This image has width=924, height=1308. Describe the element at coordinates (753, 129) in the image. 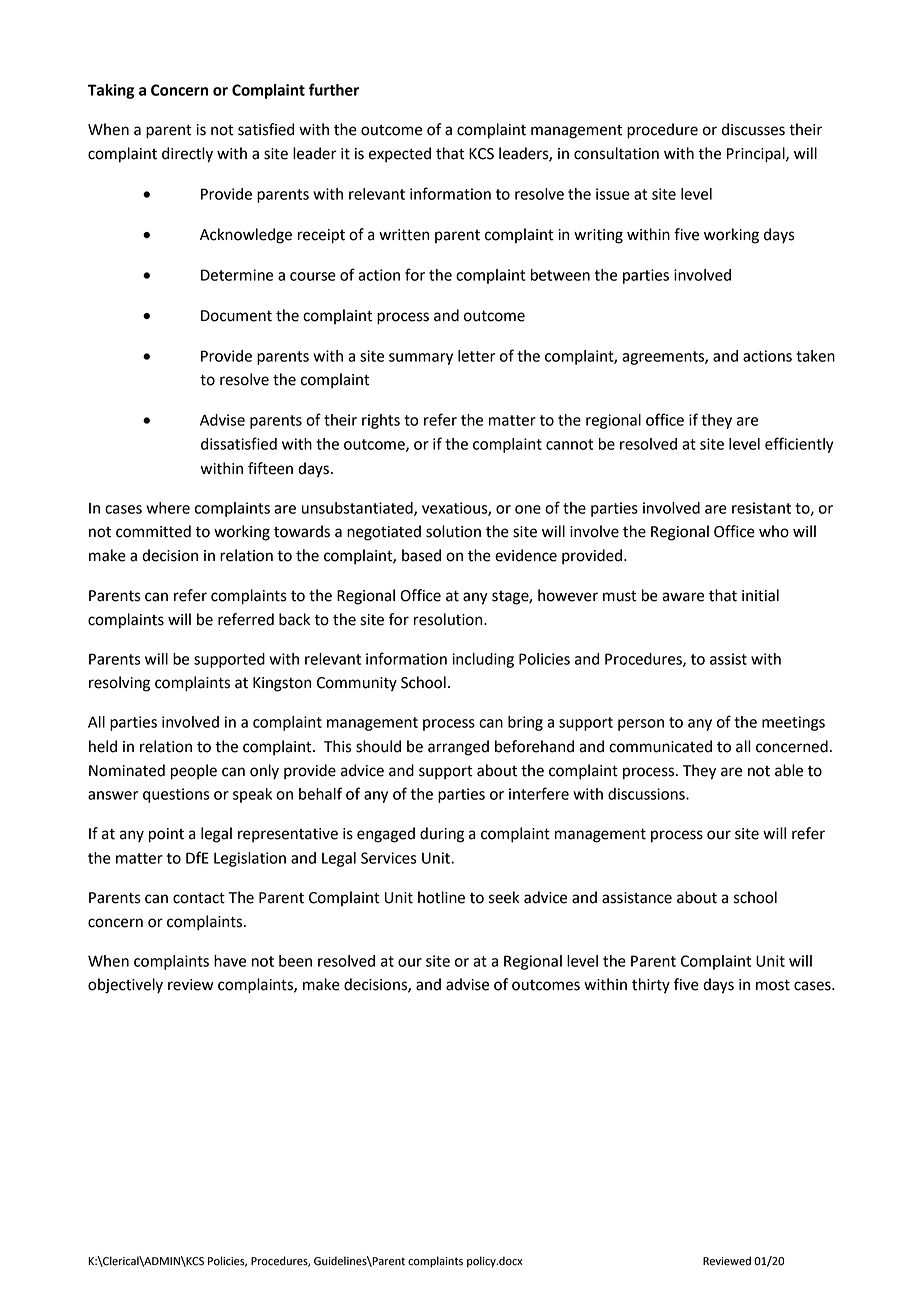

I see `discusses` at that location.
